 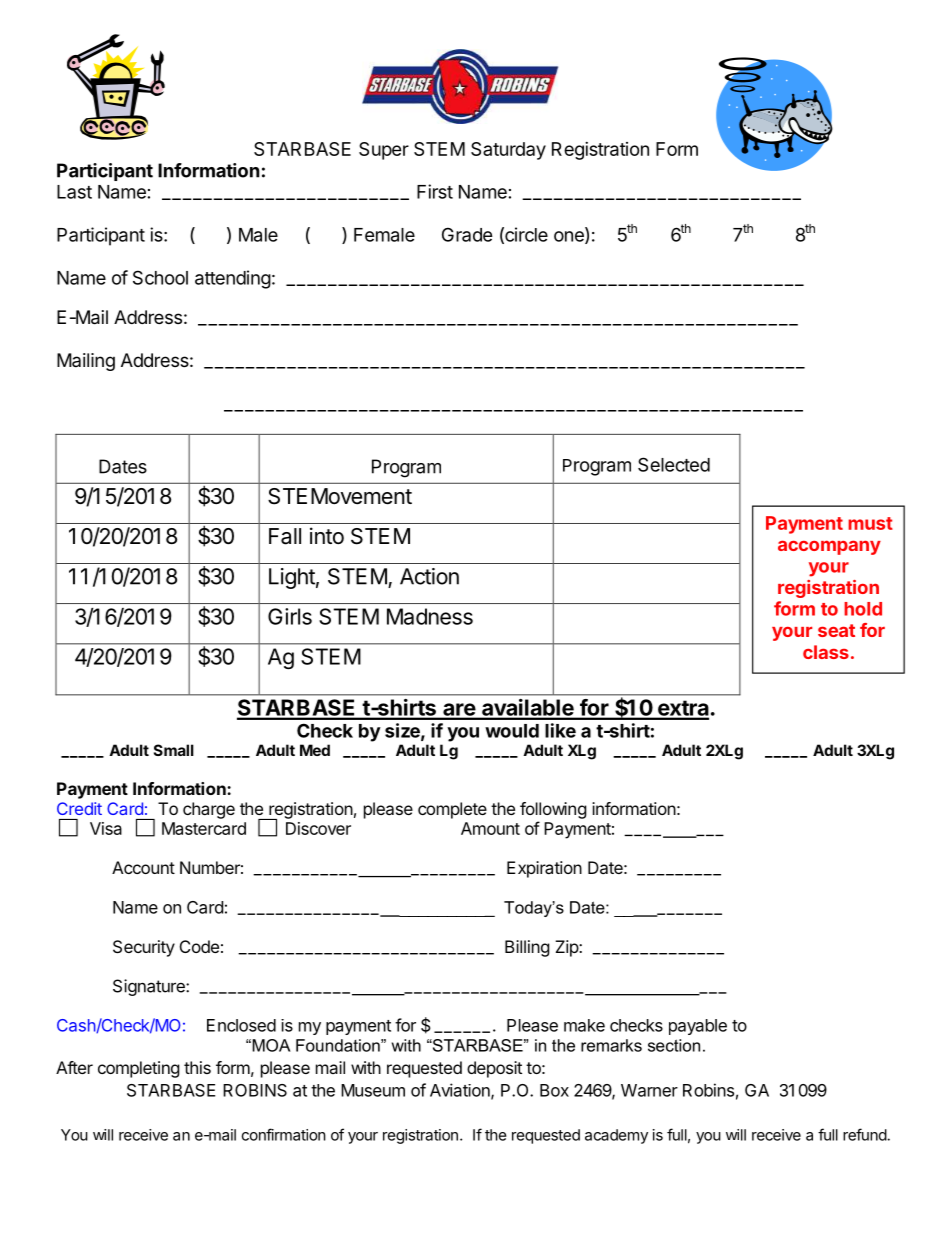 What do you see at coordinates (674, 464) in the document?
I see `Selected` at bounding box center [674, 464].
